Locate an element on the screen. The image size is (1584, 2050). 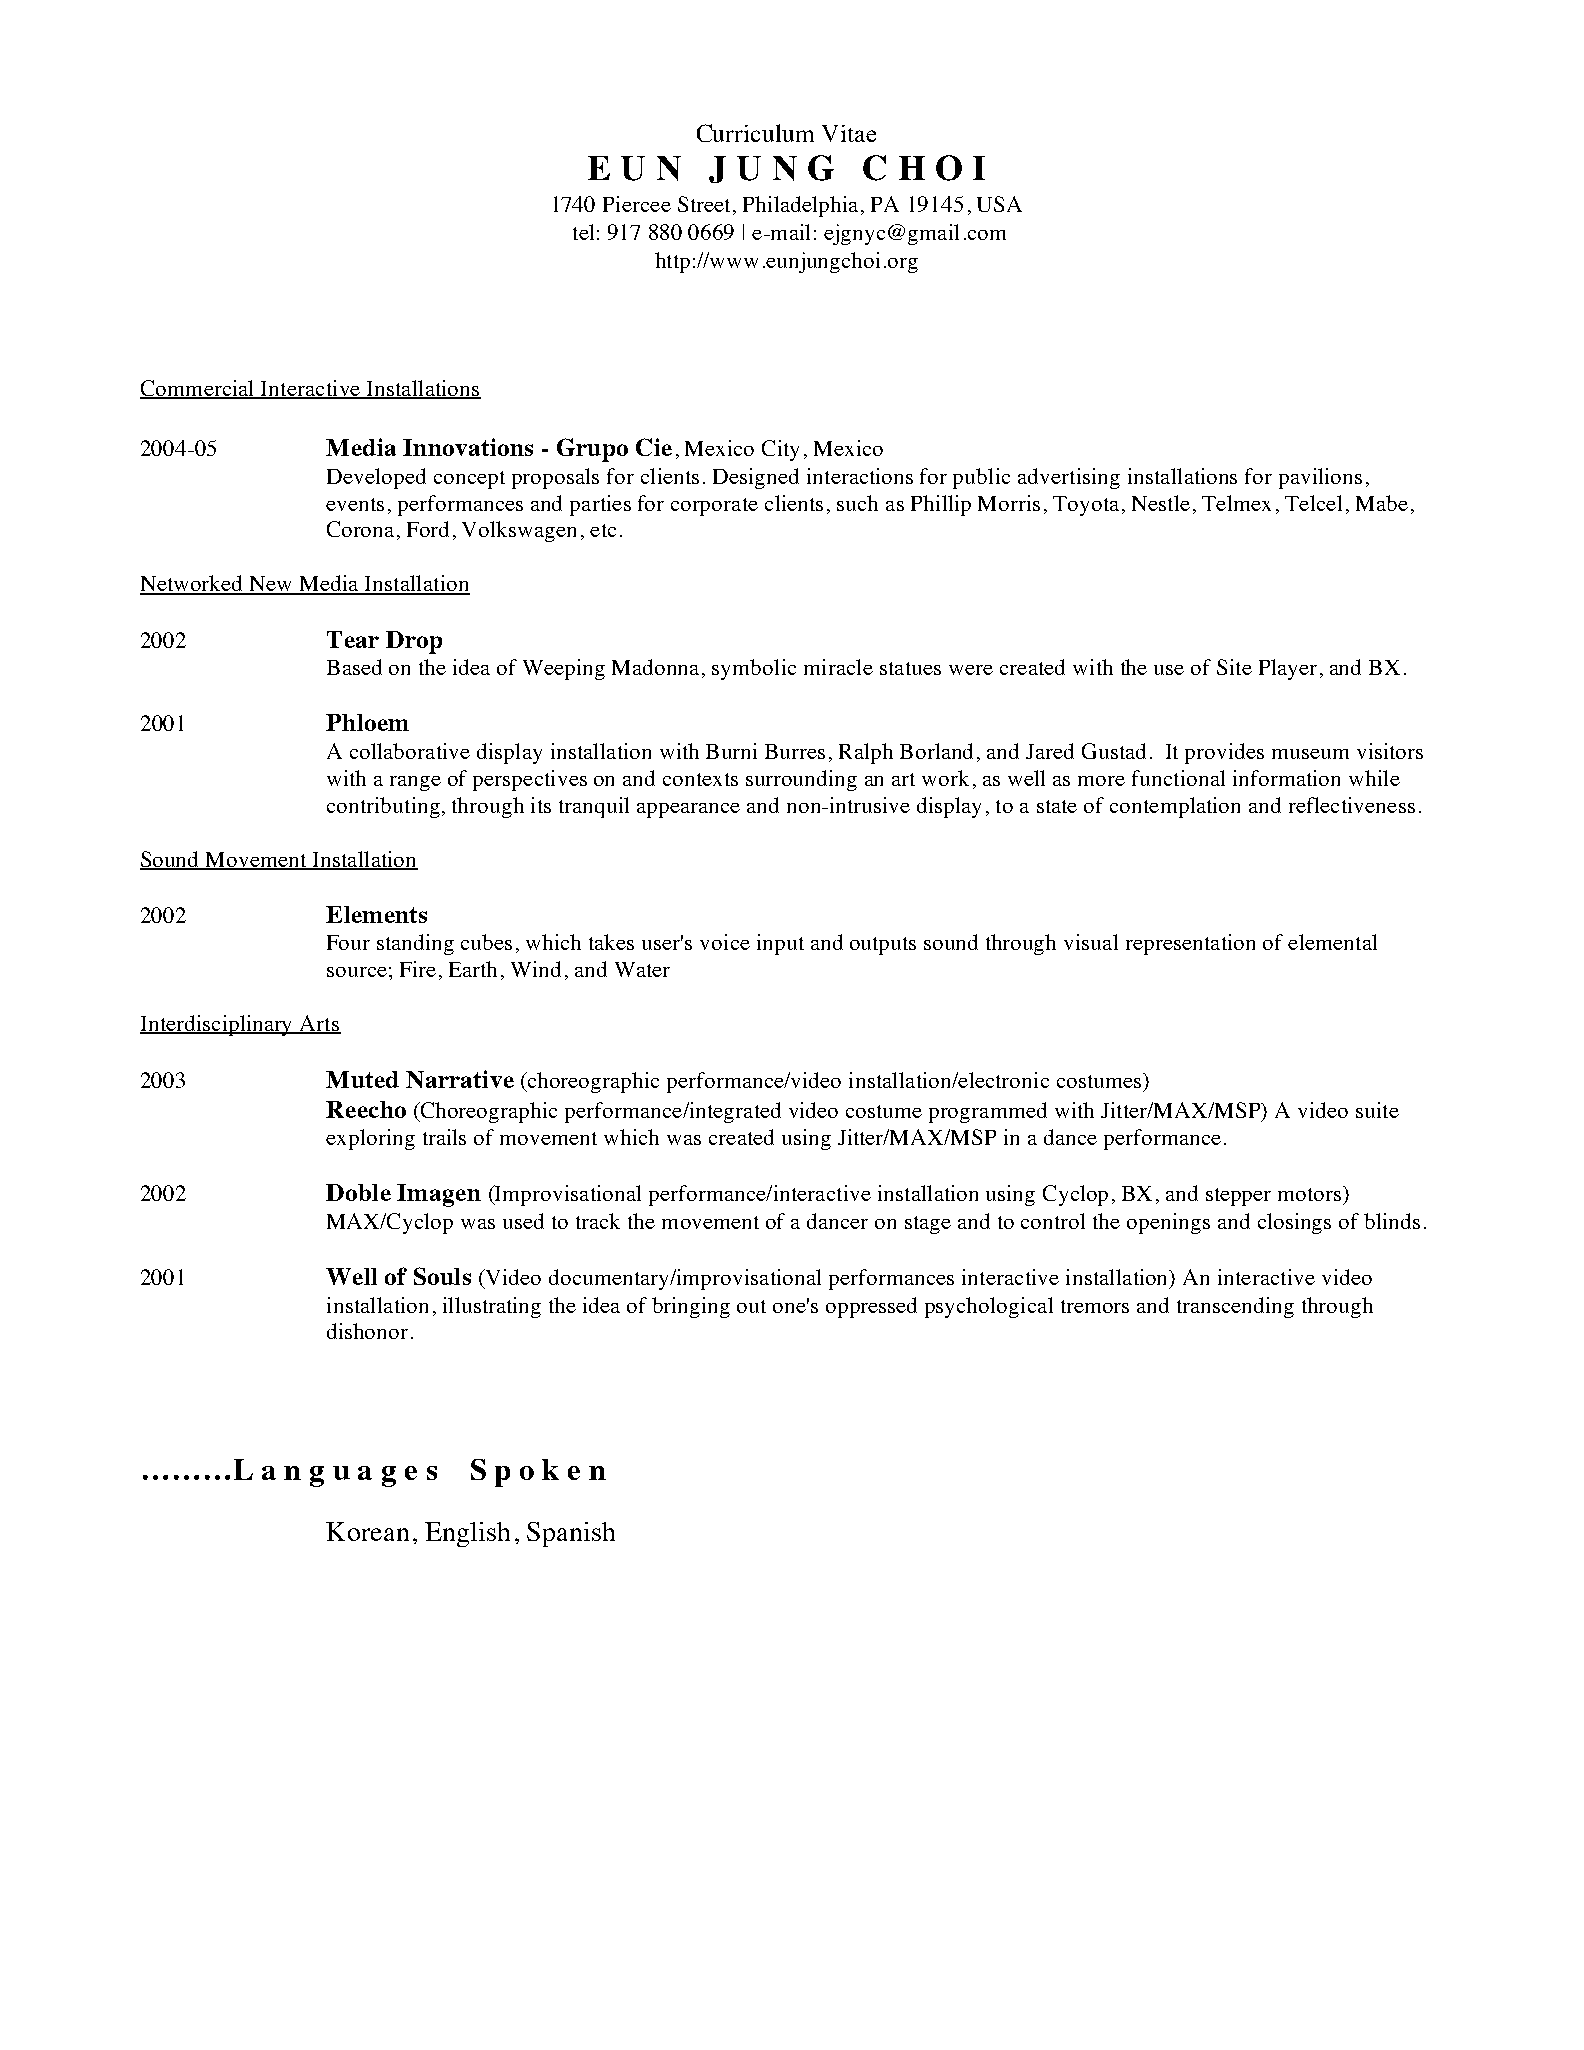
USA is located at coordinates (999, 204).
